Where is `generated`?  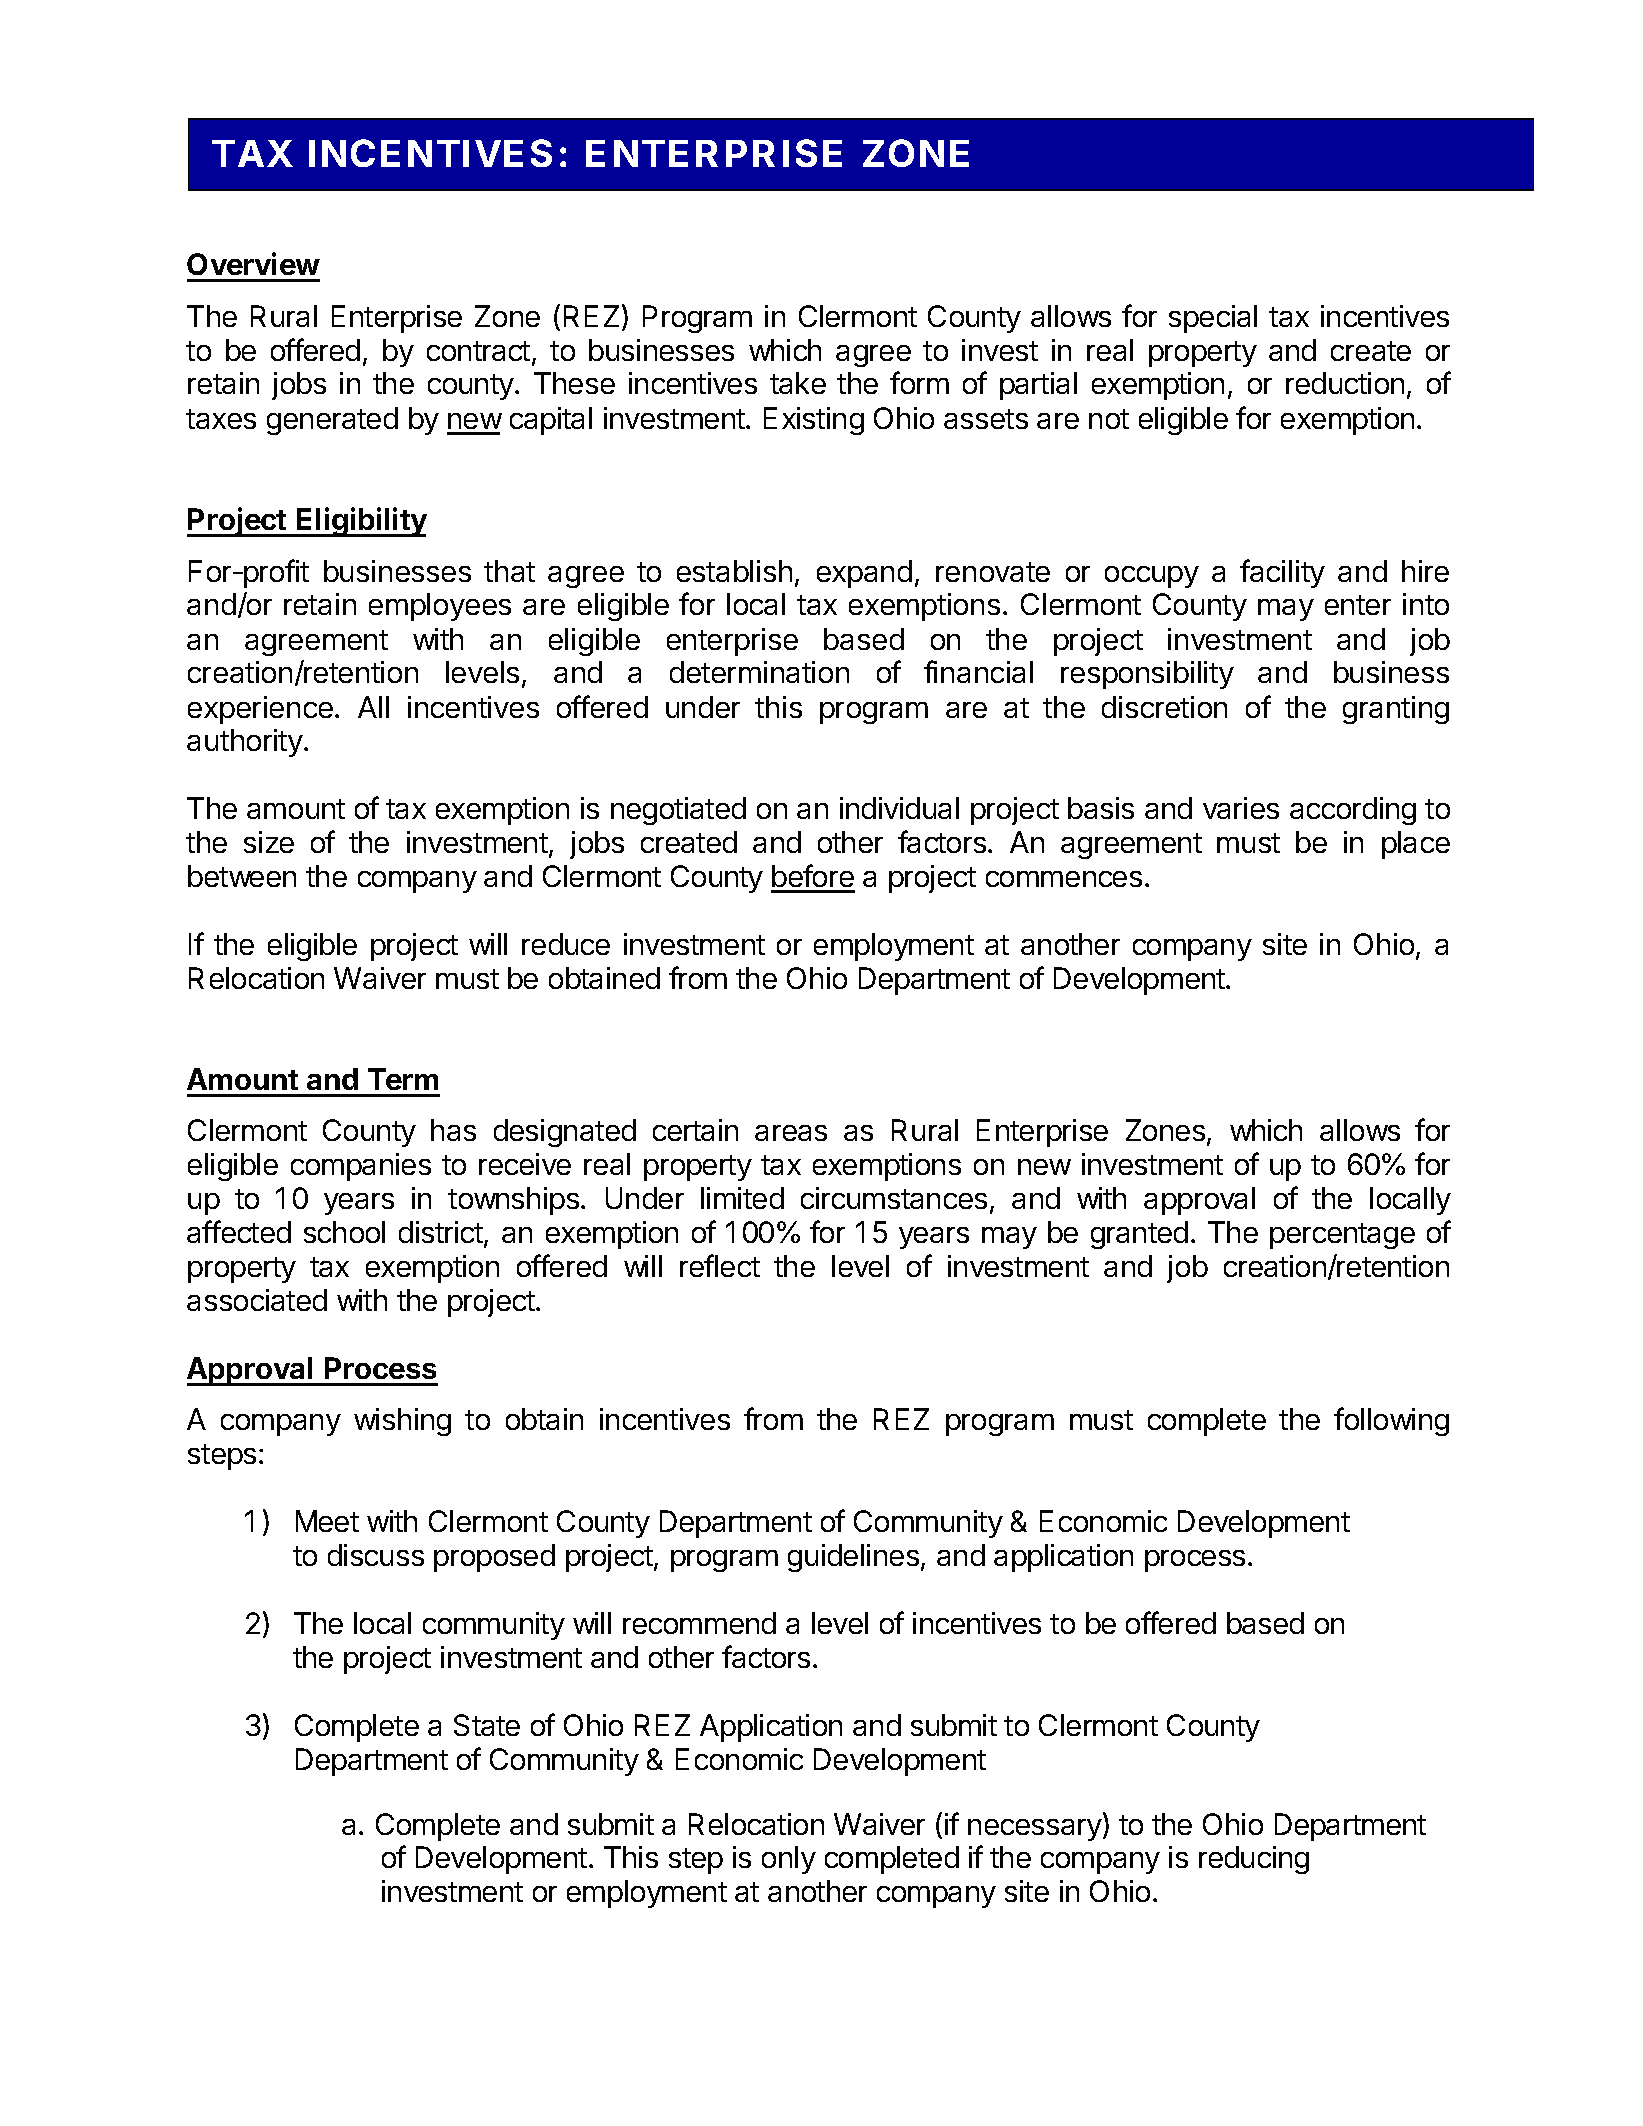 generated is located at coordinates (332, 421).
